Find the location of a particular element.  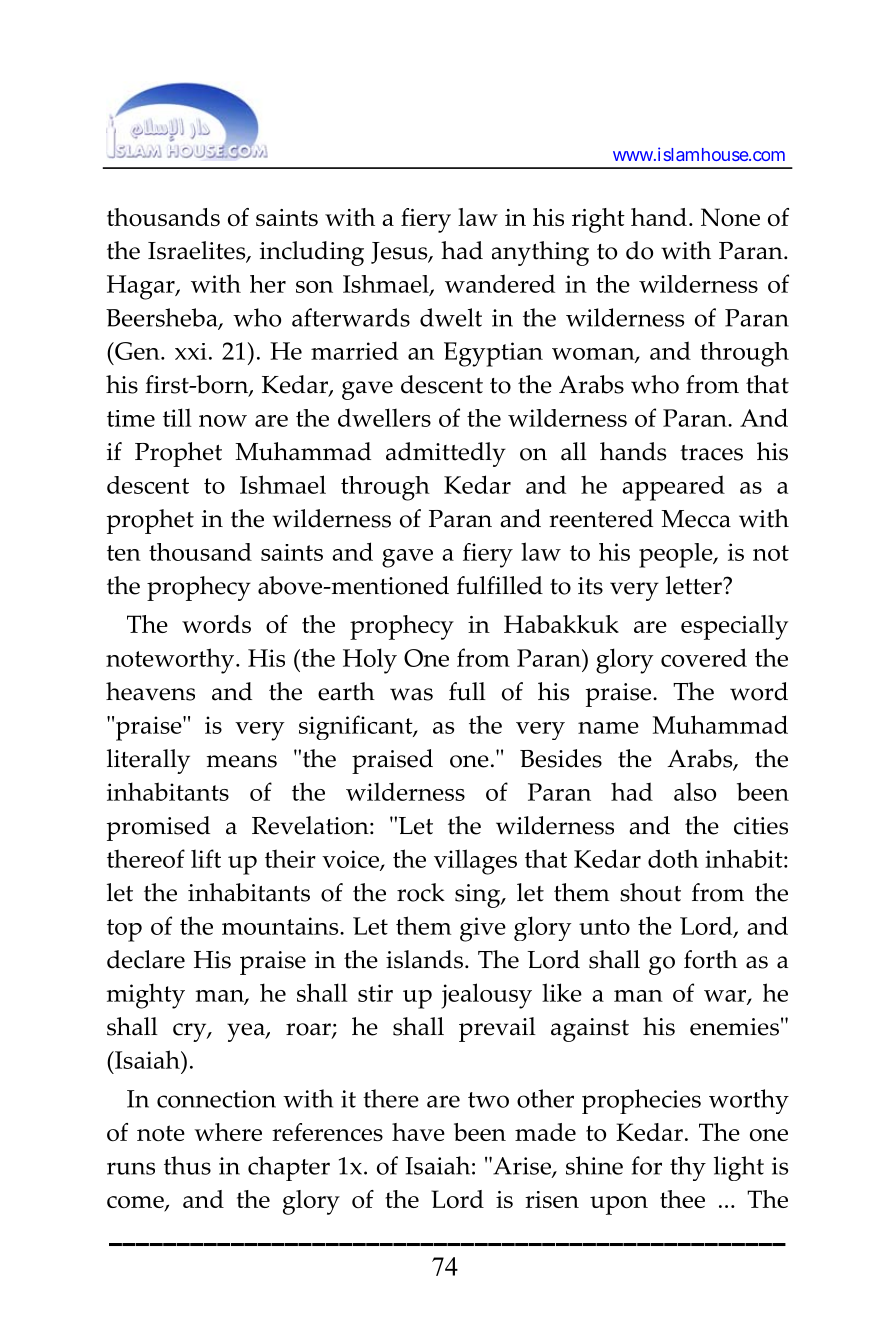

Hagar is located at coordinates (142, 287).
